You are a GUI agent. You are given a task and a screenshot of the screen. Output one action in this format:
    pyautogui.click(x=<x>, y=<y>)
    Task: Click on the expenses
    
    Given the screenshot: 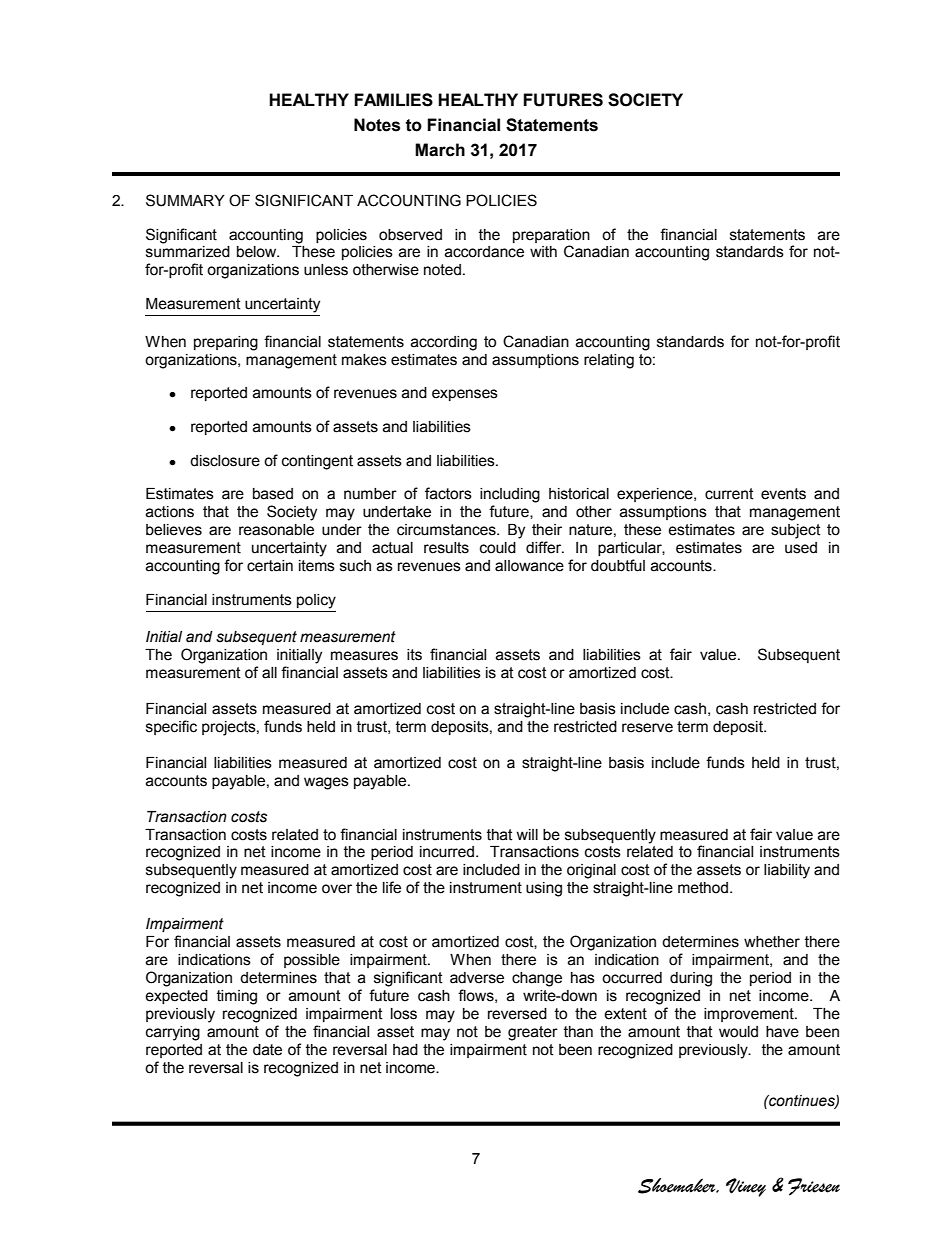 What is the action you would take?
    pyautogui.click(x=465, y=395)
